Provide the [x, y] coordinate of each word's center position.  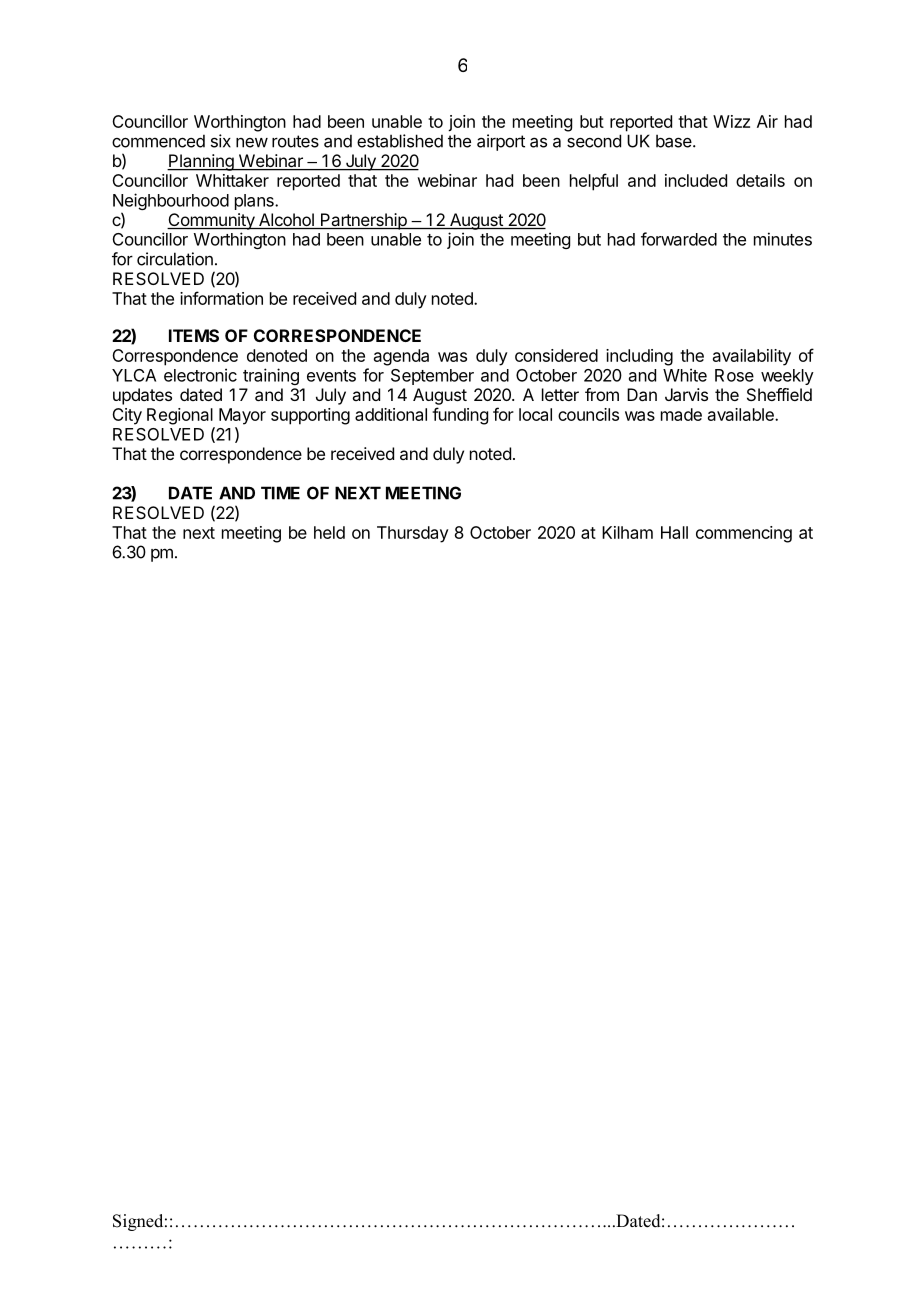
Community [212, 221]
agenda [401, 357]
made [681, 414]
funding [460, 416]
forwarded [679, 239]
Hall [674, 532]
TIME [280, 493]
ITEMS [194, 335]
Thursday [413, 534]
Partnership [364, 221]
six [221, 141]
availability [752, 357]
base [675, 141]
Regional [180, 416]
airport [501, 142]
